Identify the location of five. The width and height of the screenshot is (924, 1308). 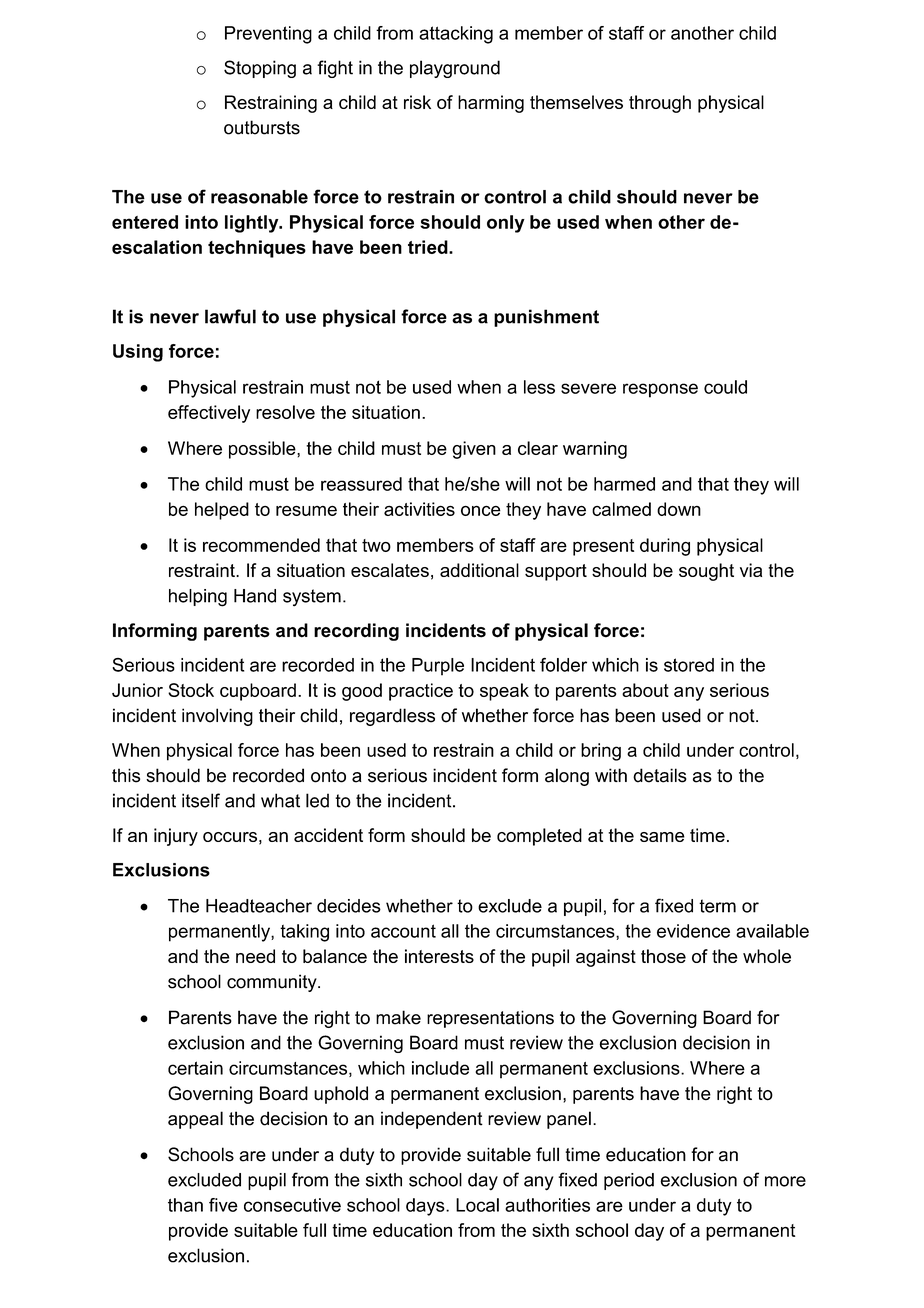
(223, 1205).
